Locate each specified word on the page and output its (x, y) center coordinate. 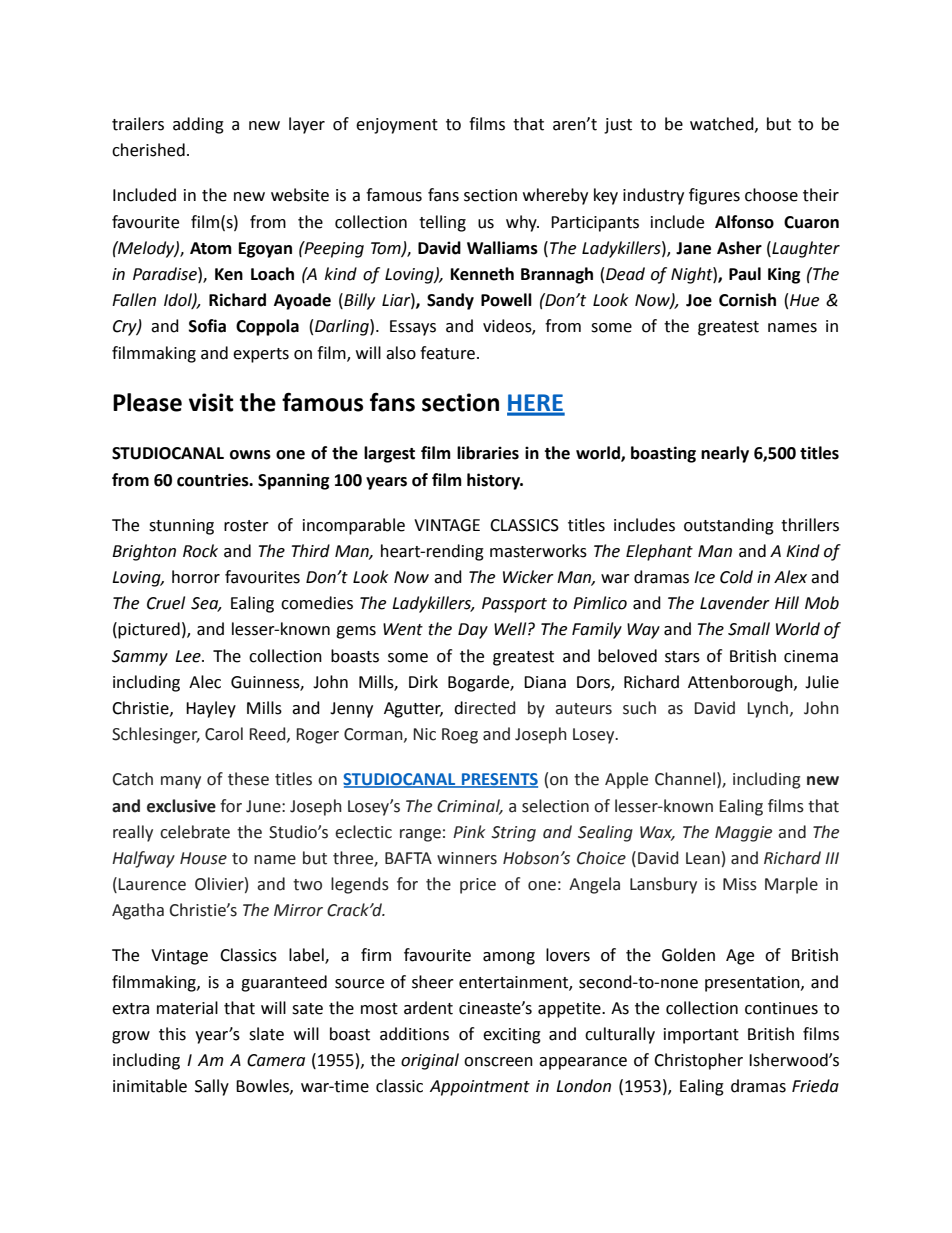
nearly (725, 454)
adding (198, 125)
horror (196, 577)
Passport (514, 605)
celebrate (195, 832)
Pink (469, 831)
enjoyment (397, 126)
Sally (212, 1087)
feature (447, 353)
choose (771, 195)
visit (211, 402)
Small (749, 629)
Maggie (743, 834)
